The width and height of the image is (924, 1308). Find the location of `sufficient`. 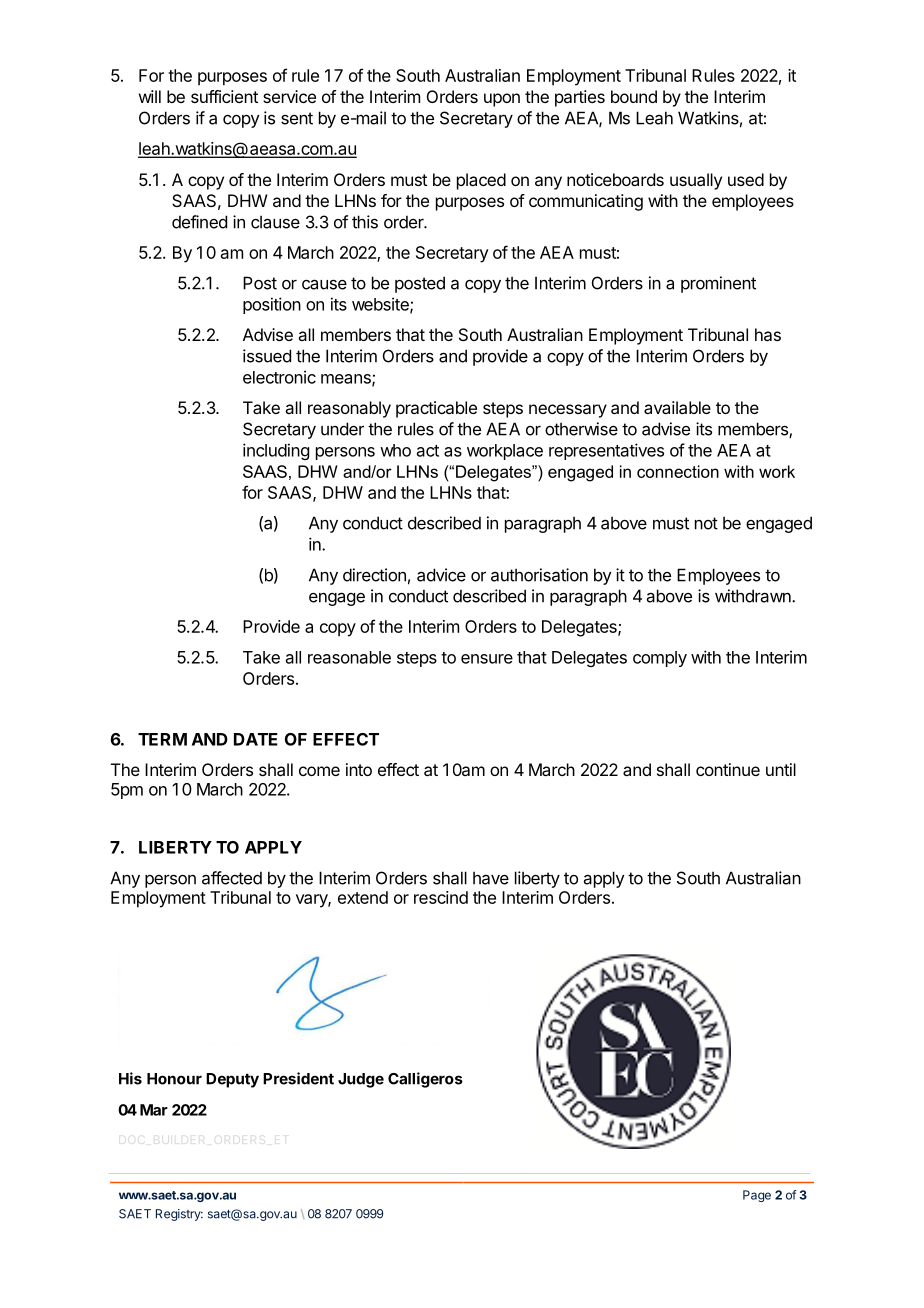

sufficient is located at coordinates (224, 96).
